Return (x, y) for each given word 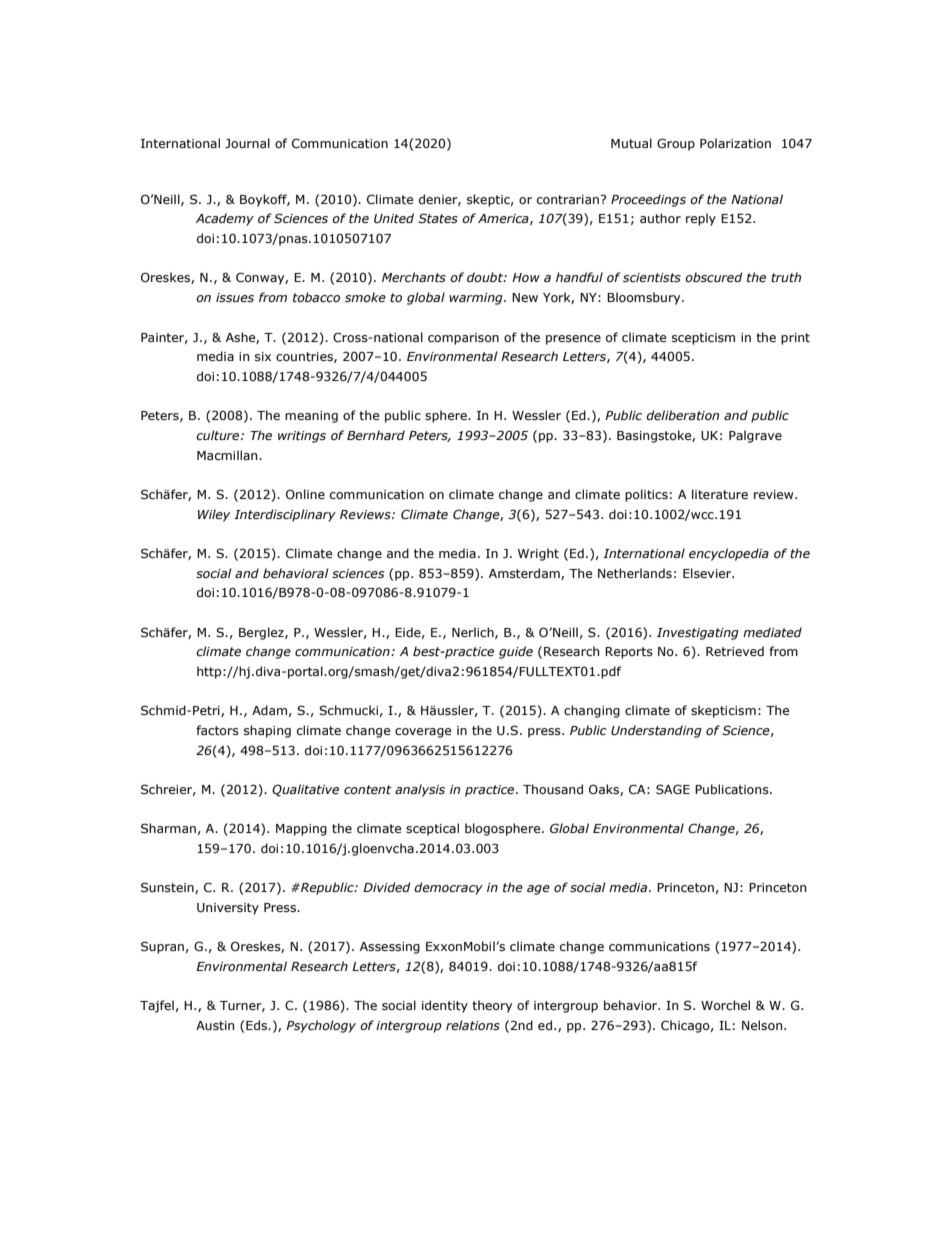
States (438, 218)
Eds (257, 1025)
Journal (247, 143)
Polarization (735, 143)
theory (492, 1006)
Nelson (763, 1025)
